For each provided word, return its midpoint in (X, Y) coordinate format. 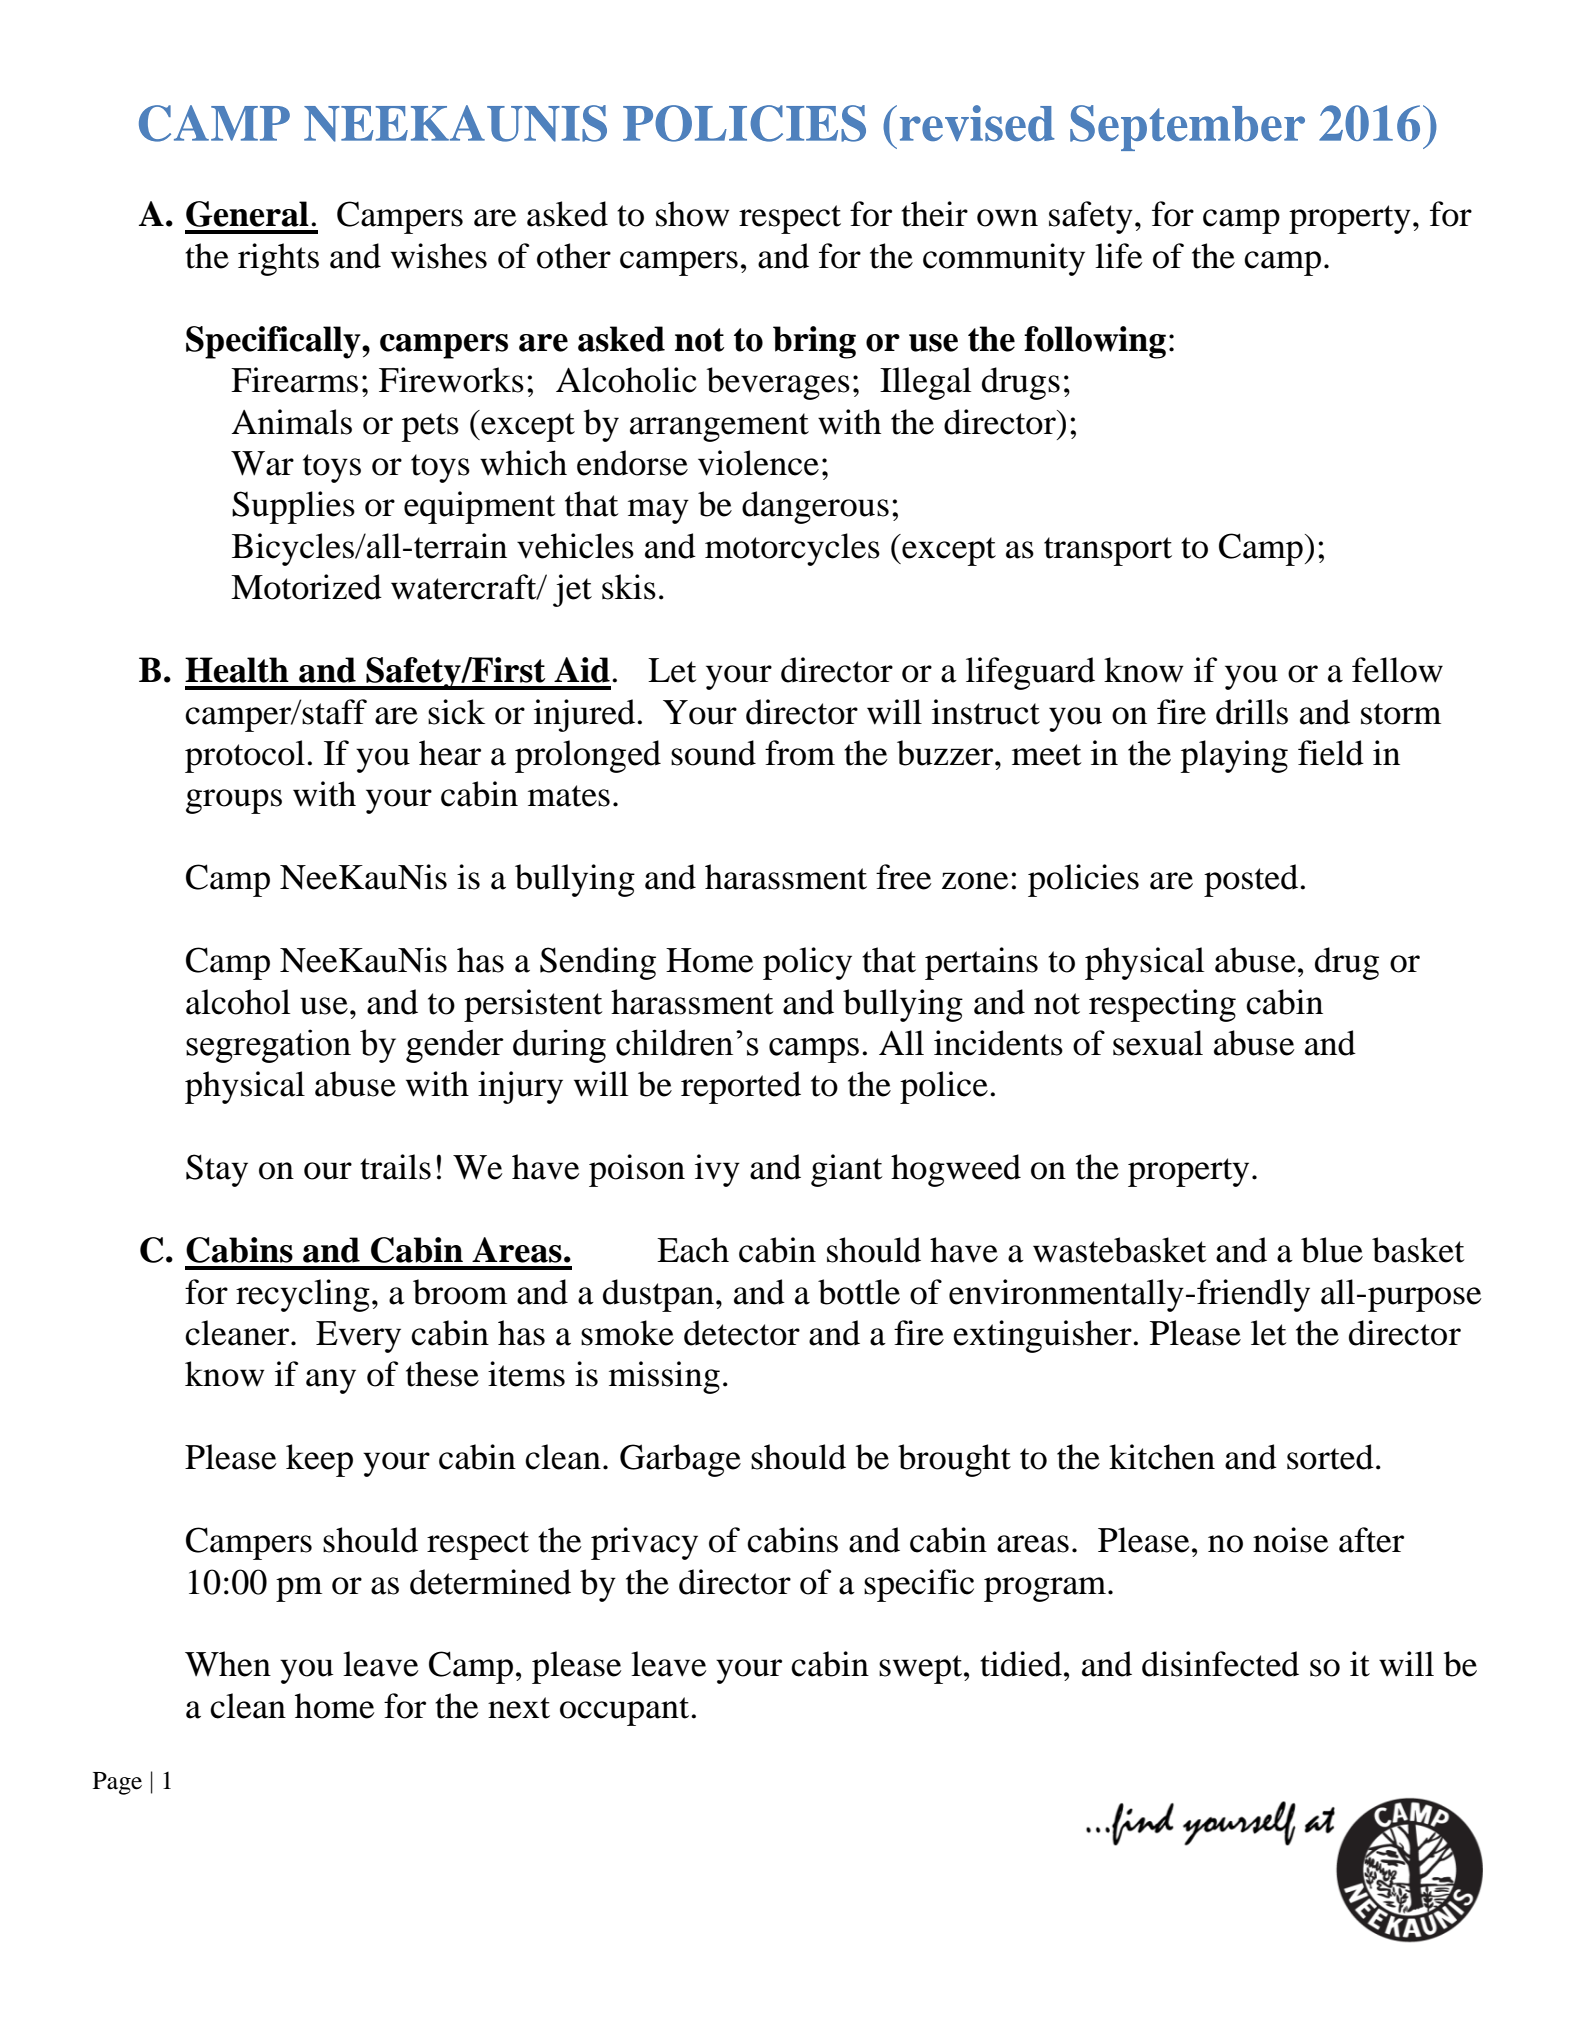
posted (1252, 880)
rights (278, 259)
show (693, 214)
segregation (268, 1046)
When (228, 1664)
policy (807, 963)
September (1187, 128)
